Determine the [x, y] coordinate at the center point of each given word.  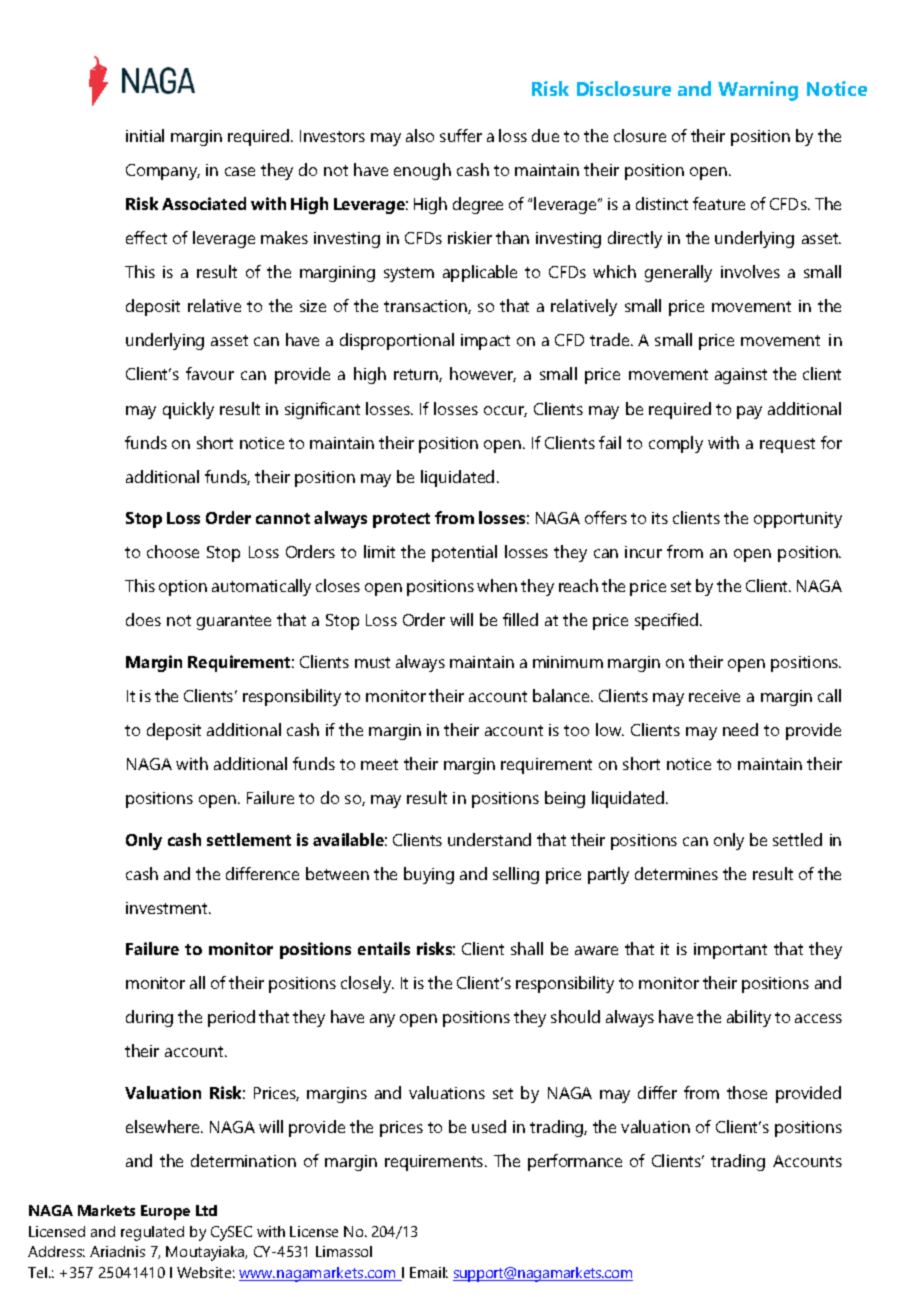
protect [401, 520]
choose [173, 551]
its [660, 518]
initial [145, 135]
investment [168, 908]
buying [429, 875]
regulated [152, 1233]
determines [676, 873]
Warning [758, 91]
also [420, 135]
